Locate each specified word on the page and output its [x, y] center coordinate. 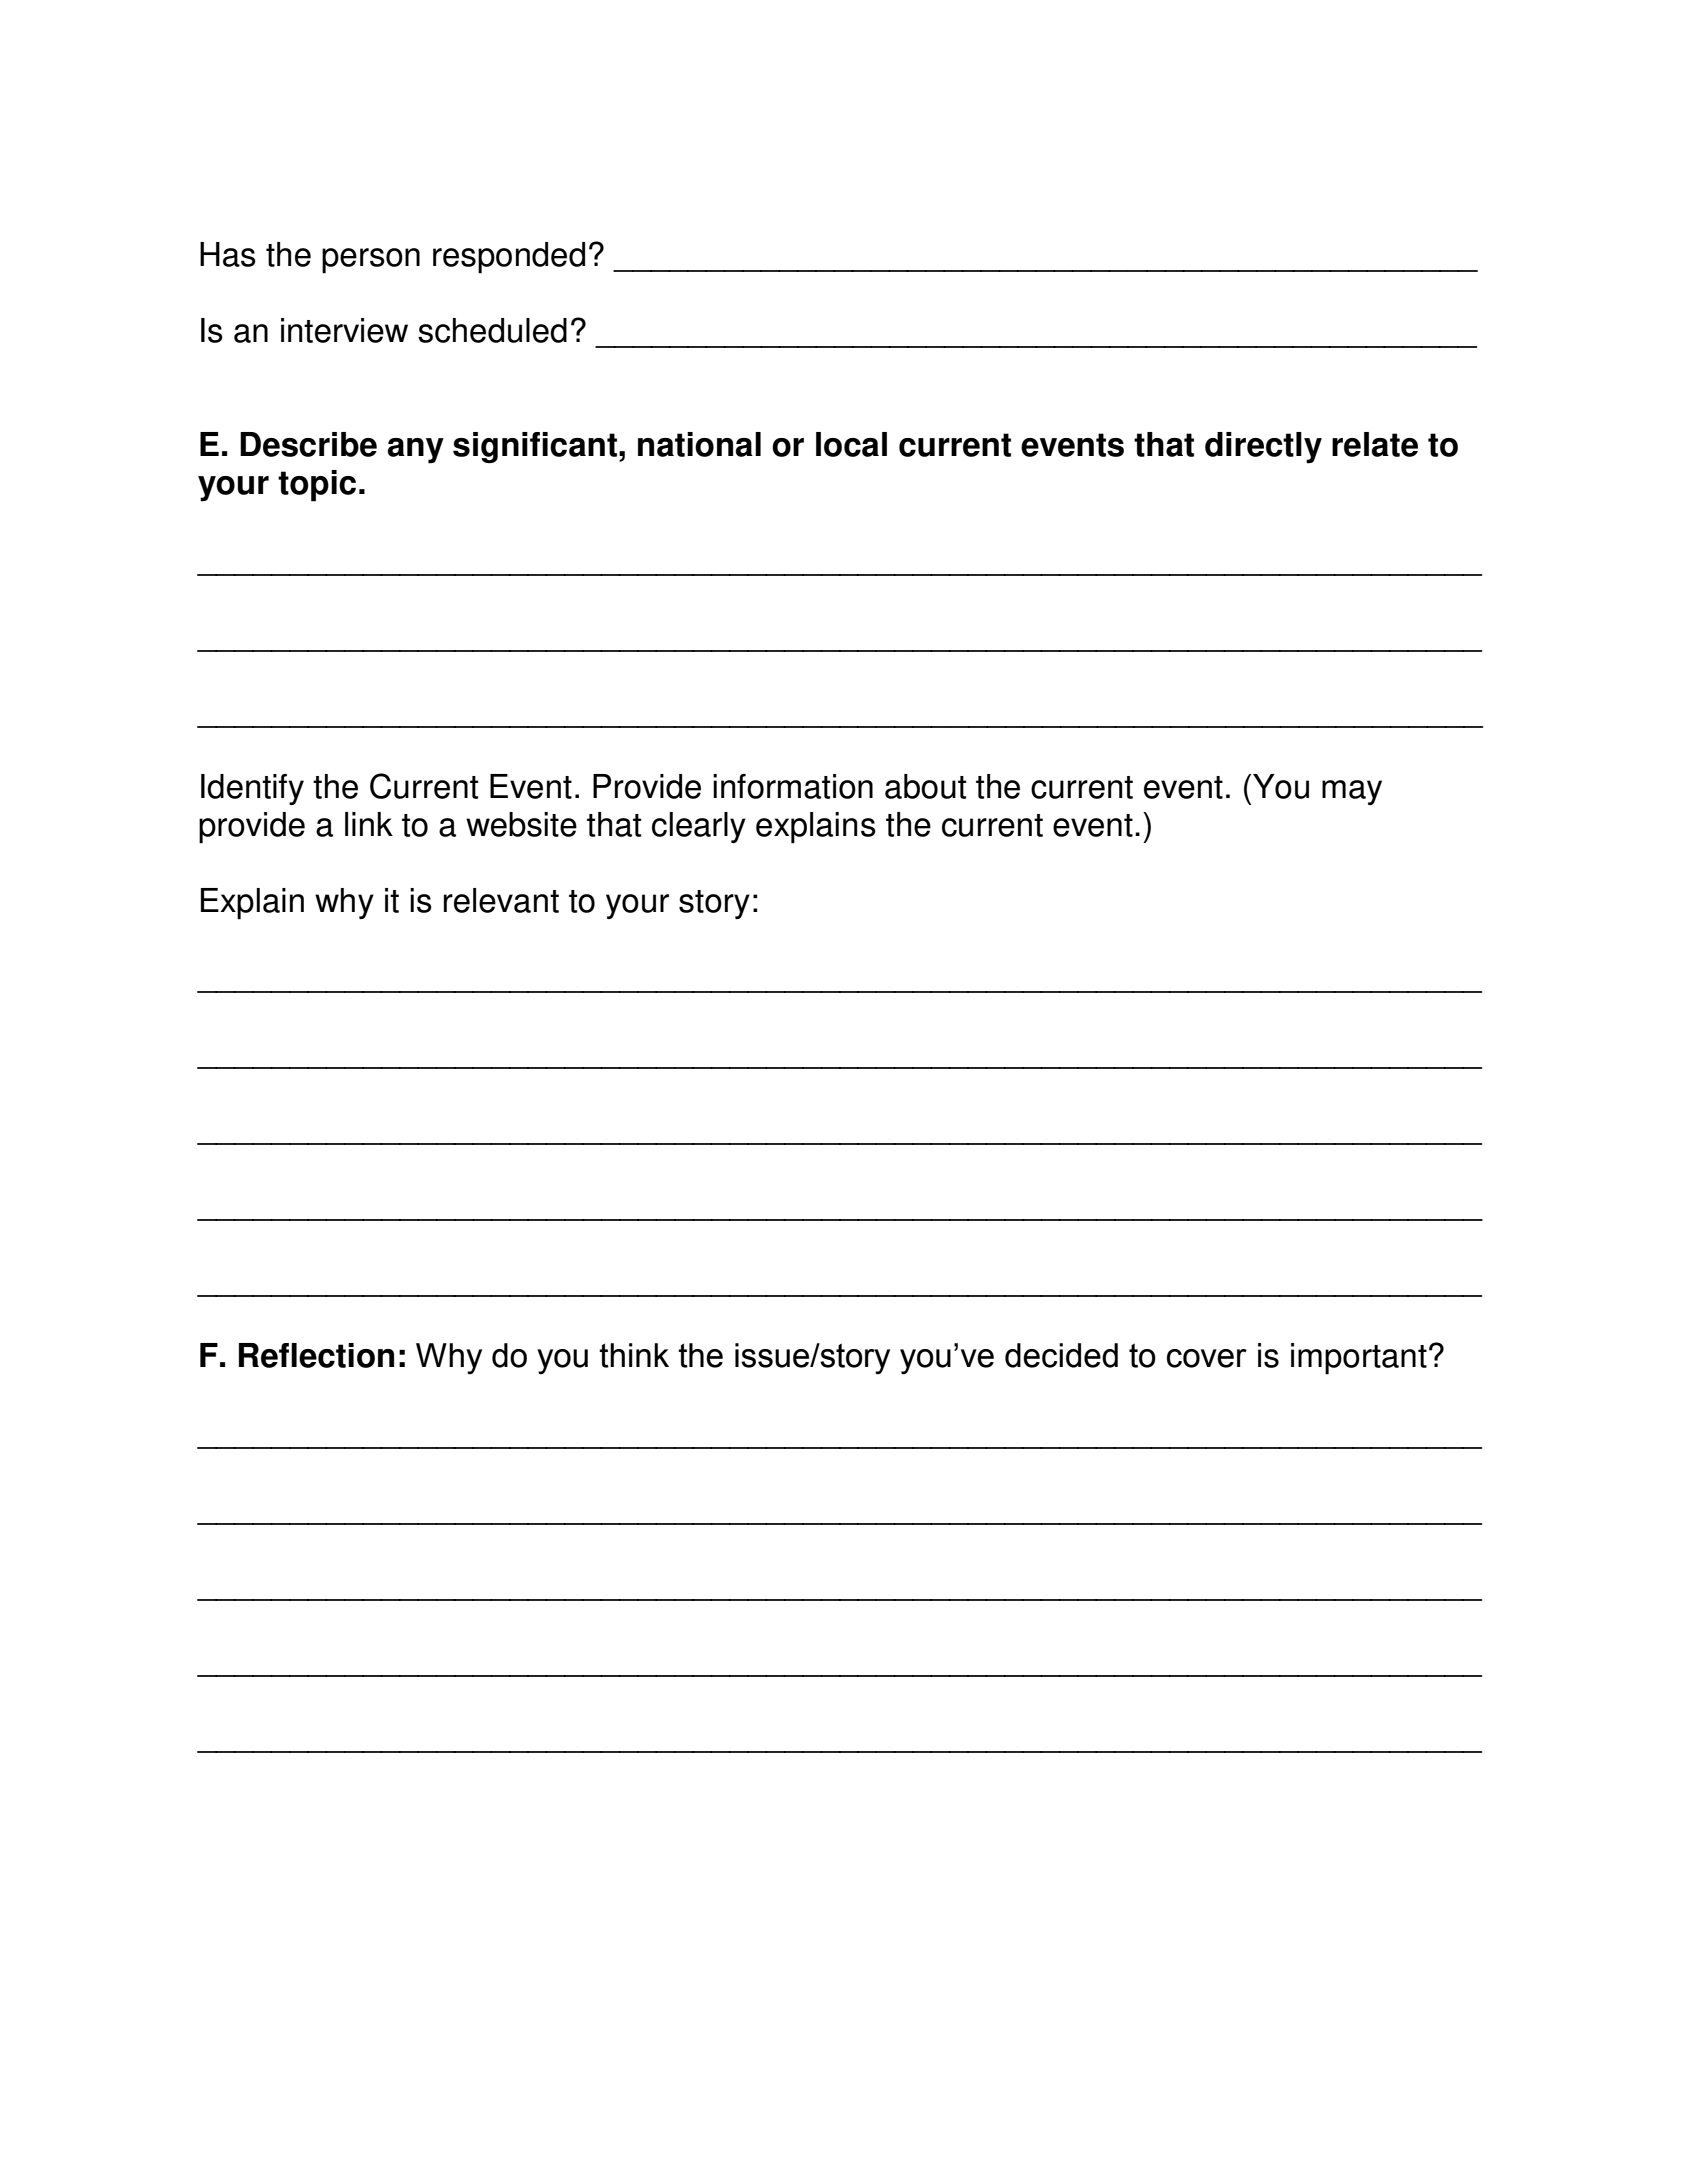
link [369, 824]
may [1352, 792]
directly [1263, 448]
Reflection [316, 1355]
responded [509, 258]
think [634, 1355]
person [371, 261]
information [793, 786]
